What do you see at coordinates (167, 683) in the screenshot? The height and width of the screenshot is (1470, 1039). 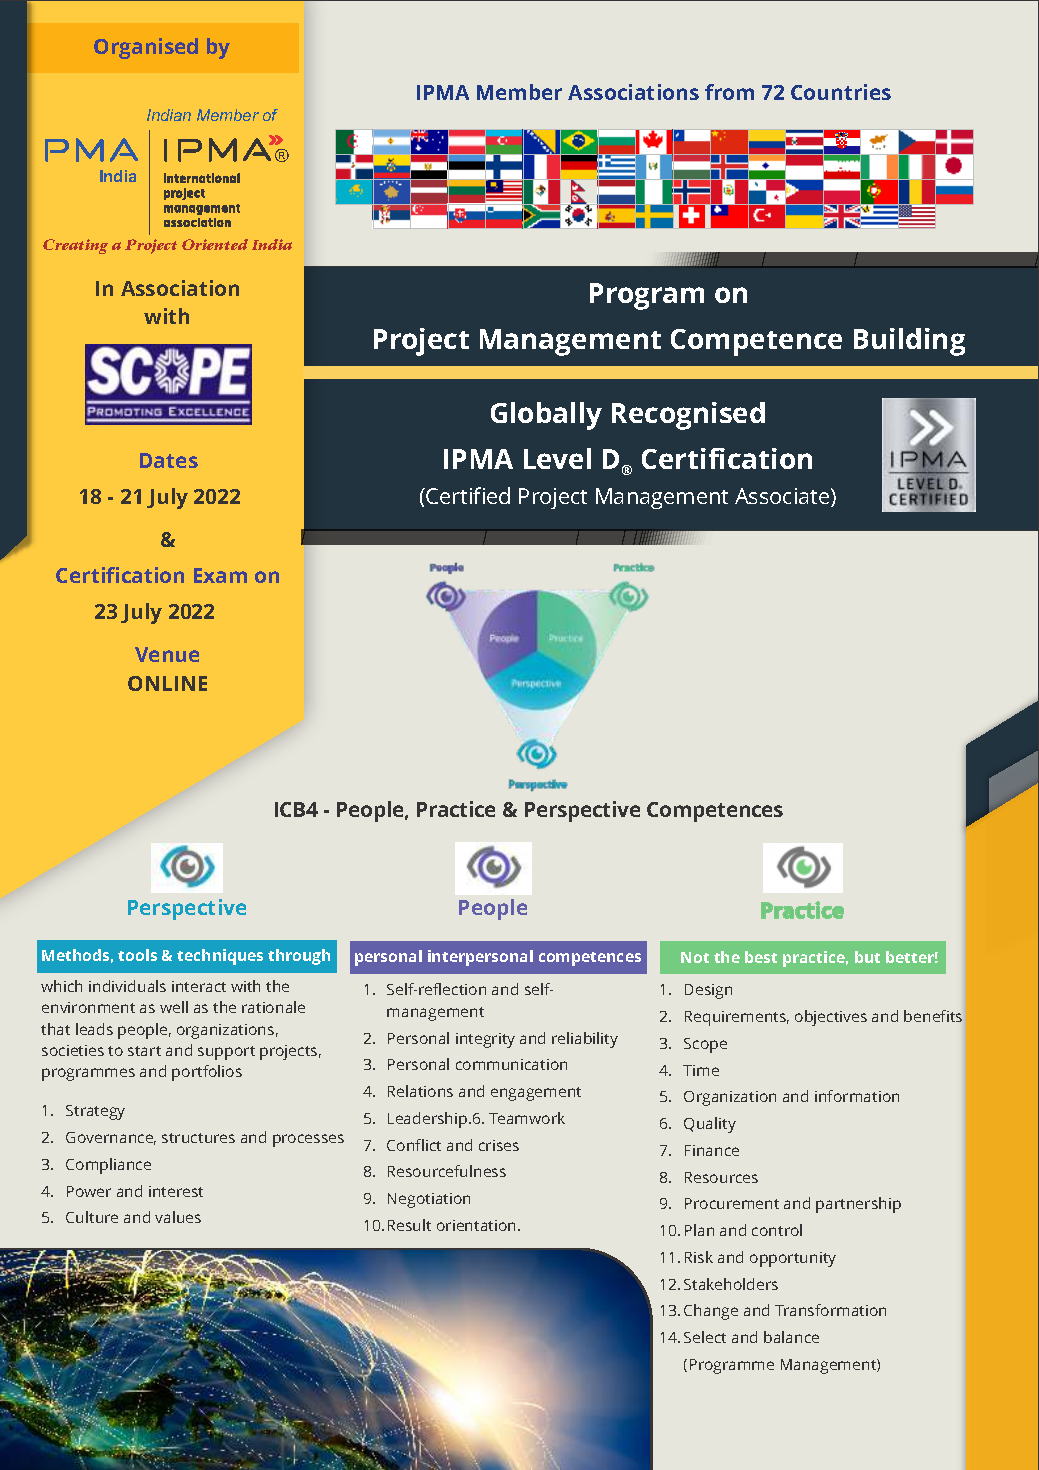 I see `ONLINE` at bounding box center [167, 683].
